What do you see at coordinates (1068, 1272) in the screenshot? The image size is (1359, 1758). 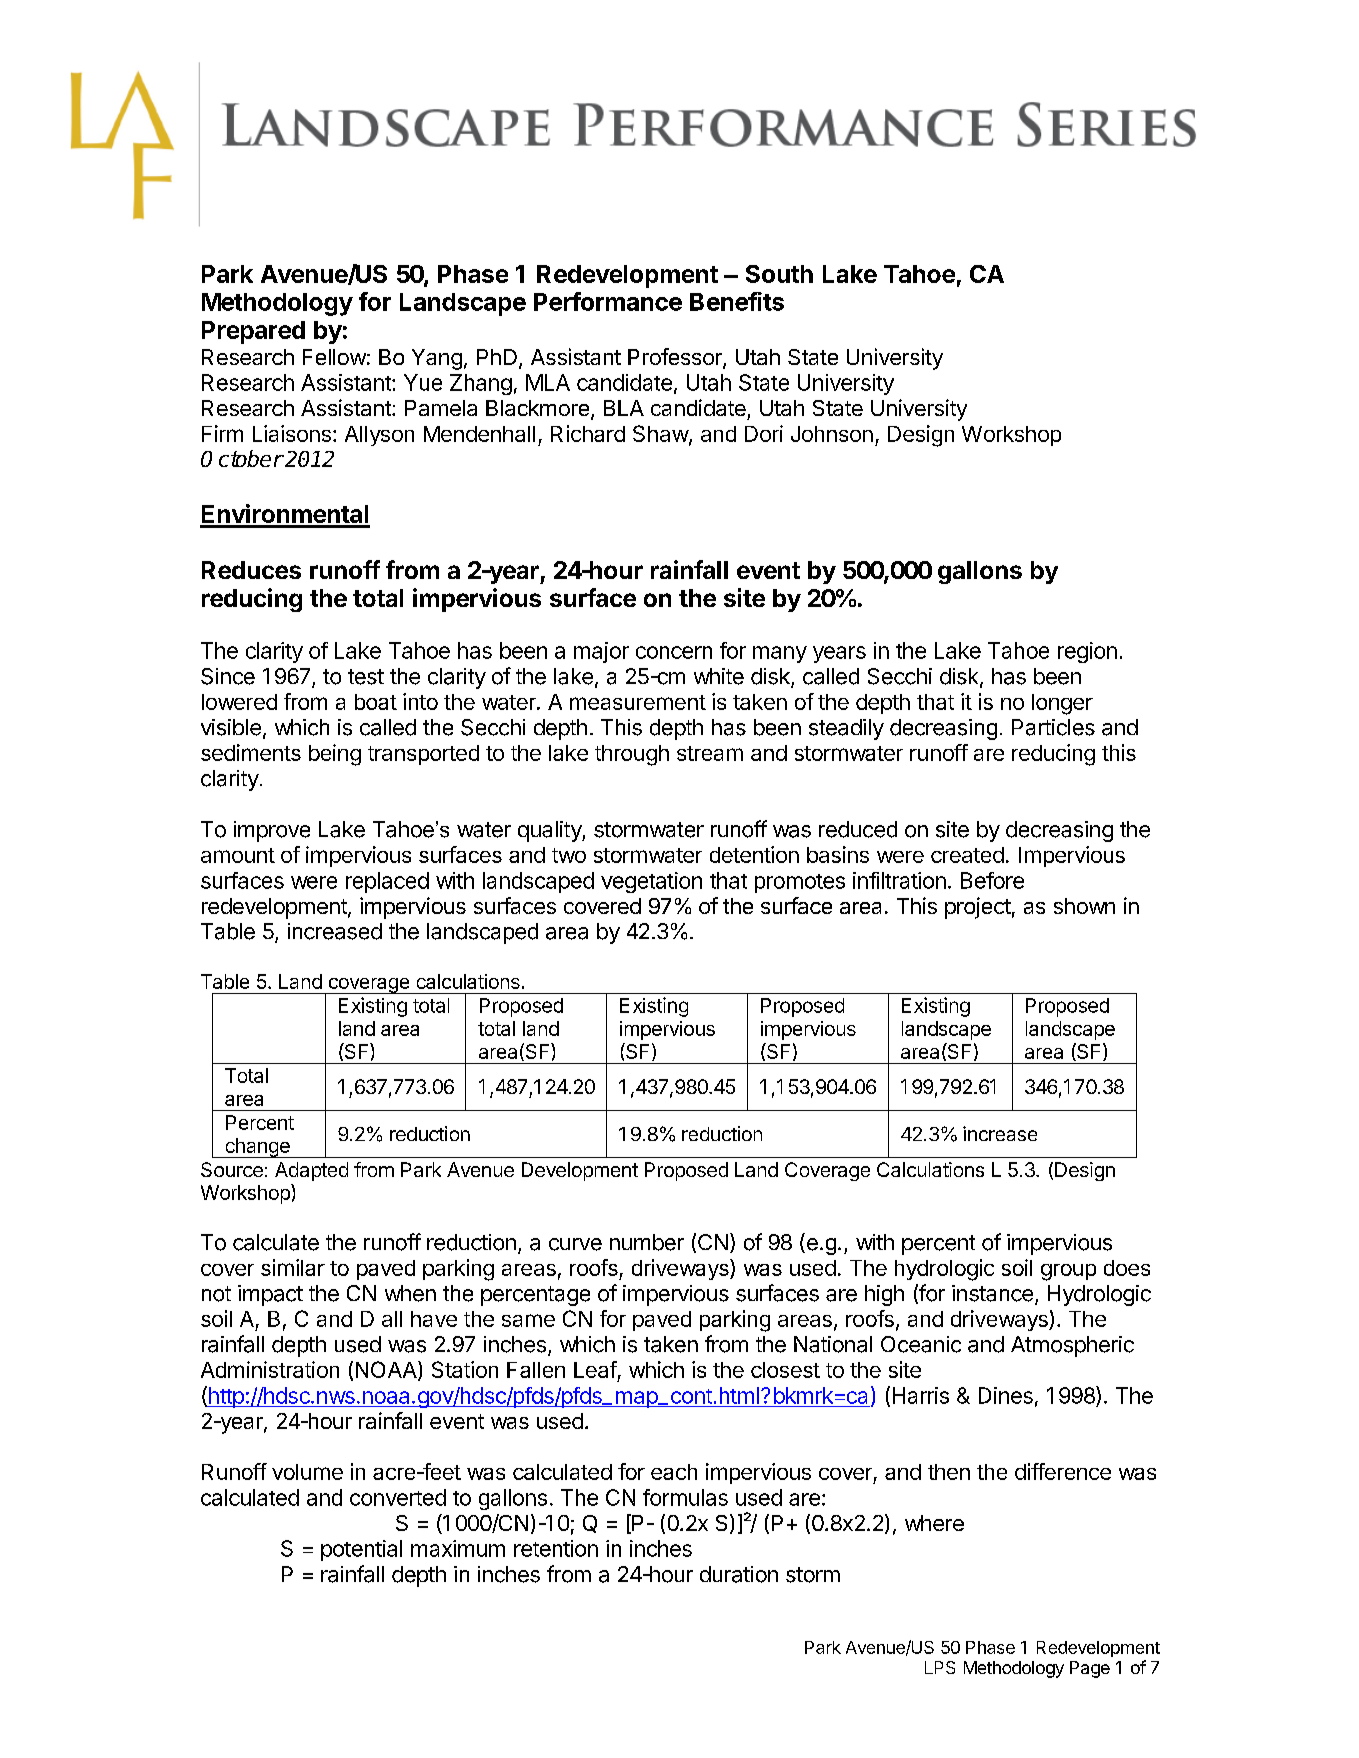 I see `group` at bounding box center [1068, 1272].
